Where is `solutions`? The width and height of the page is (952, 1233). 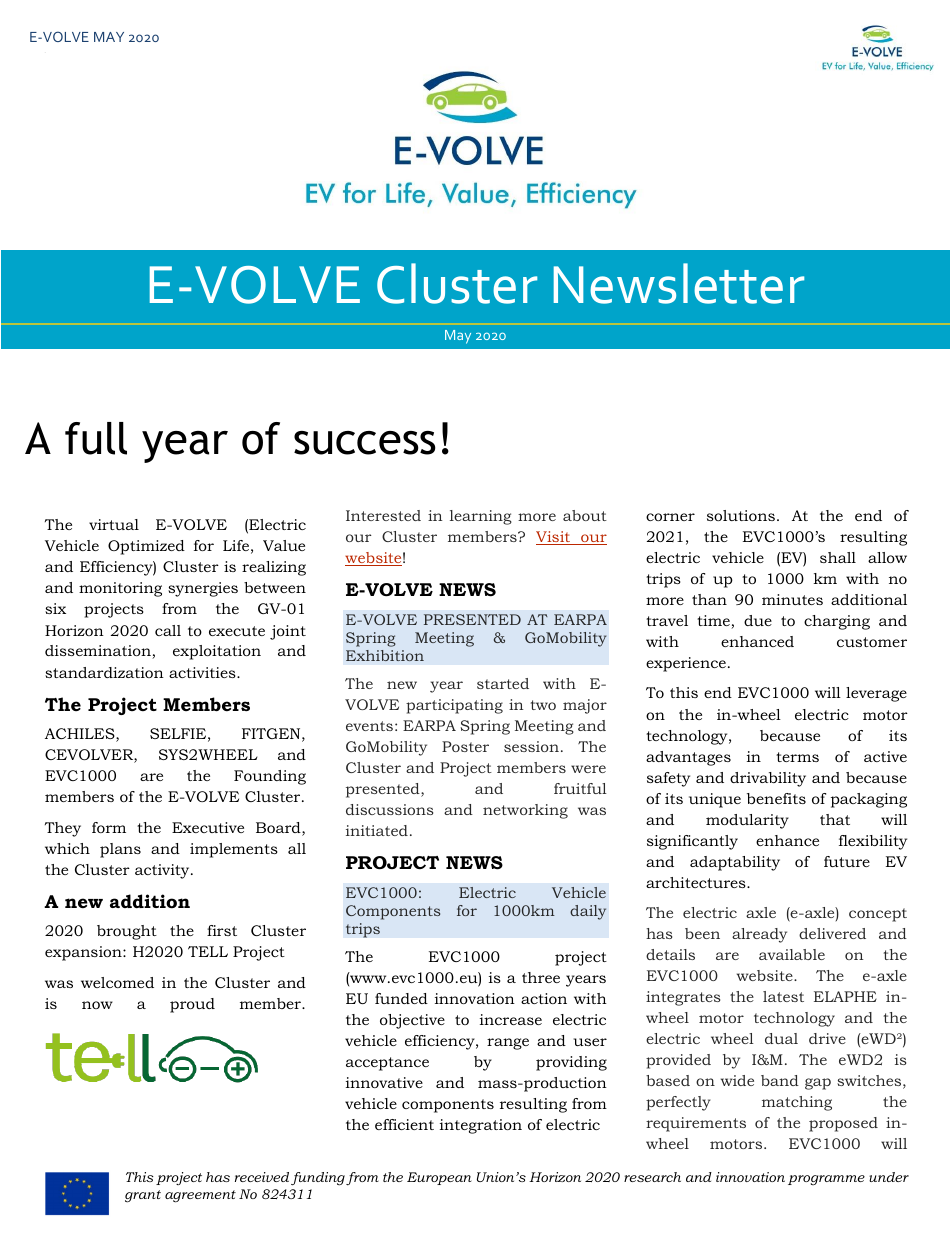 solutions is located at coordinates (741, 515).
